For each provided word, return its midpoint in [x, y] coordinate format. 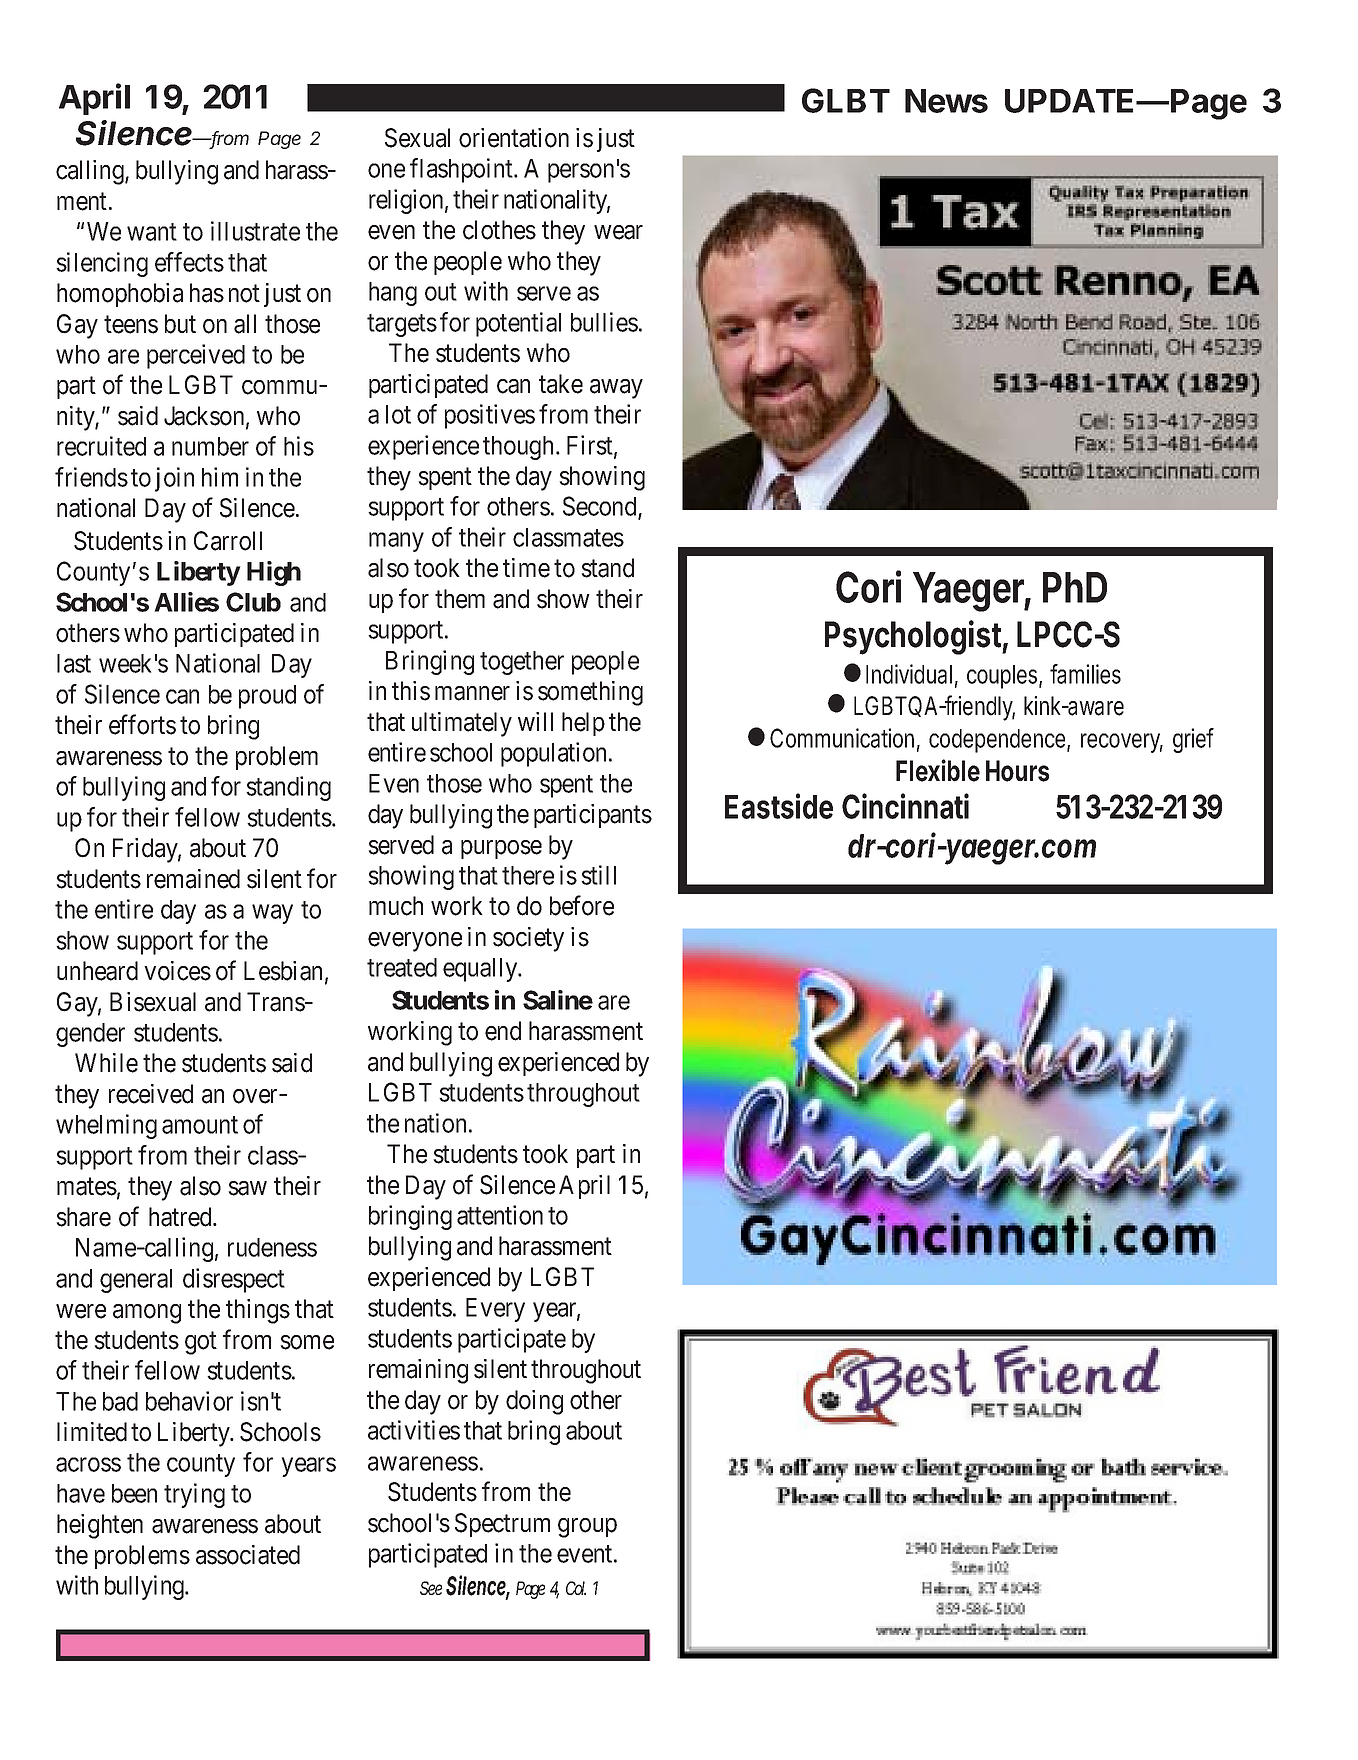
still [598, 875]
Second [601, 507]
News [946, 101]
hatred [181, 1217]
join [174, 479]
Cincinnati [905, 806]
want [152, 232]
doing [534, 1402]
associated [248, 1555]
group [587, 1528]
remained [193, 879]
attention [500, 1215]
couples [1004, 677]
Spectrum [502, 1525]
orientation [514, 138]
